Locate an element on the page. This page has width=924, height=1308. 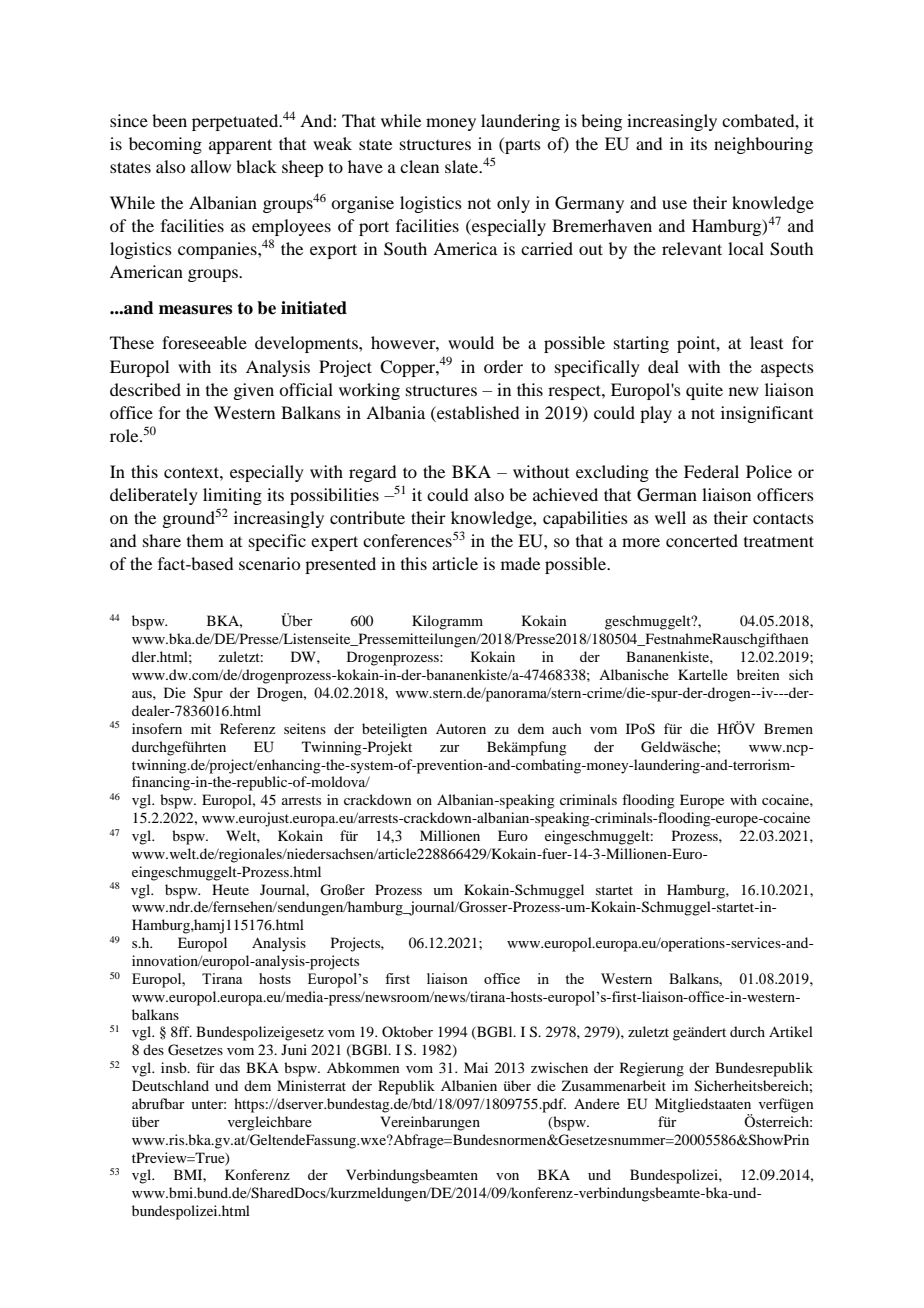
concerted is located at coordinates (702, 540).
